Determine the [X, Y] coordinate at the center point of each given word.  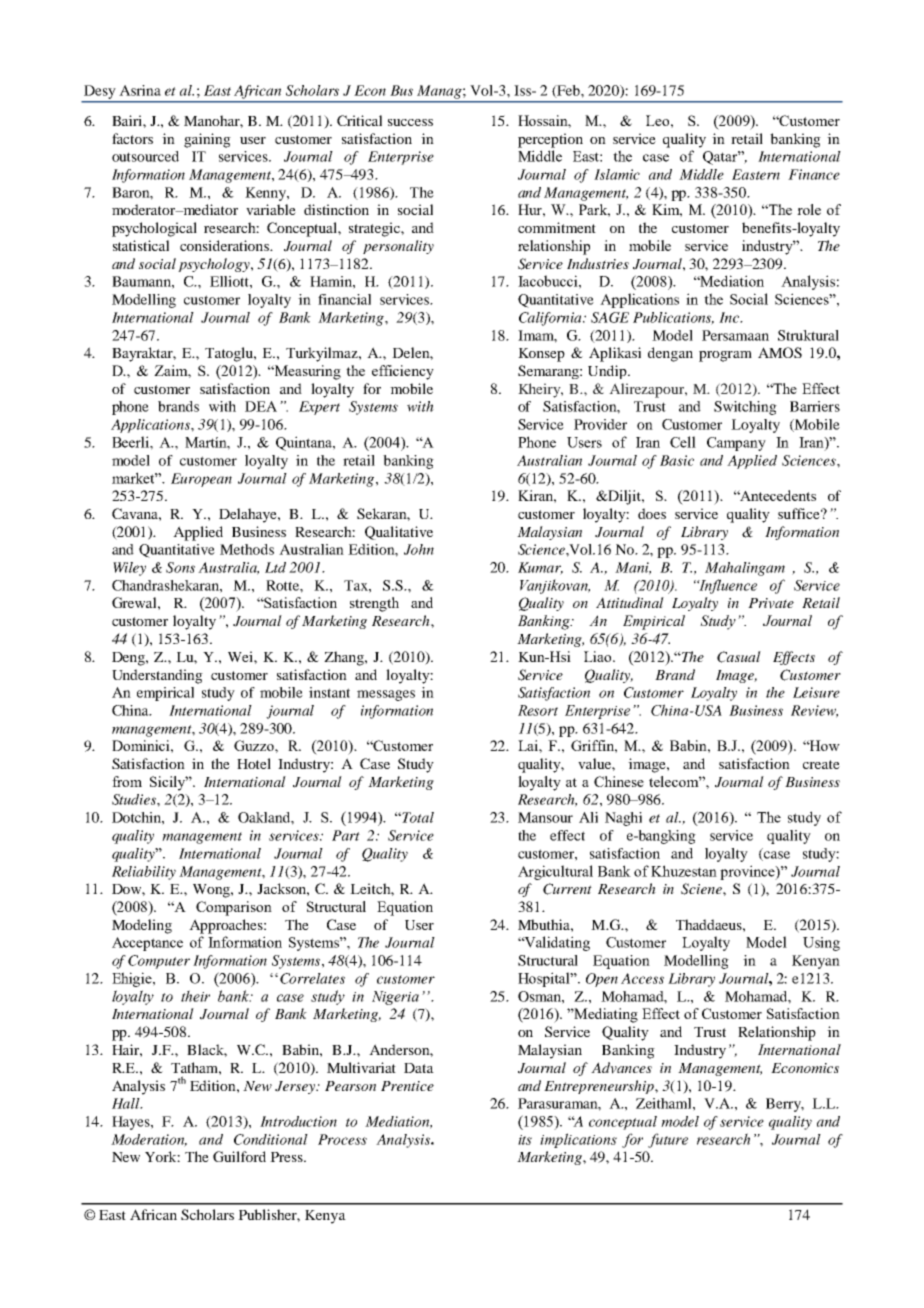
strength [374, 604]
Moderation [149, 1140]
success [410, 122]
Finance [814, 174]
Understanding [157, 676]
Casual [739, 657]
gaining [207, 140]
